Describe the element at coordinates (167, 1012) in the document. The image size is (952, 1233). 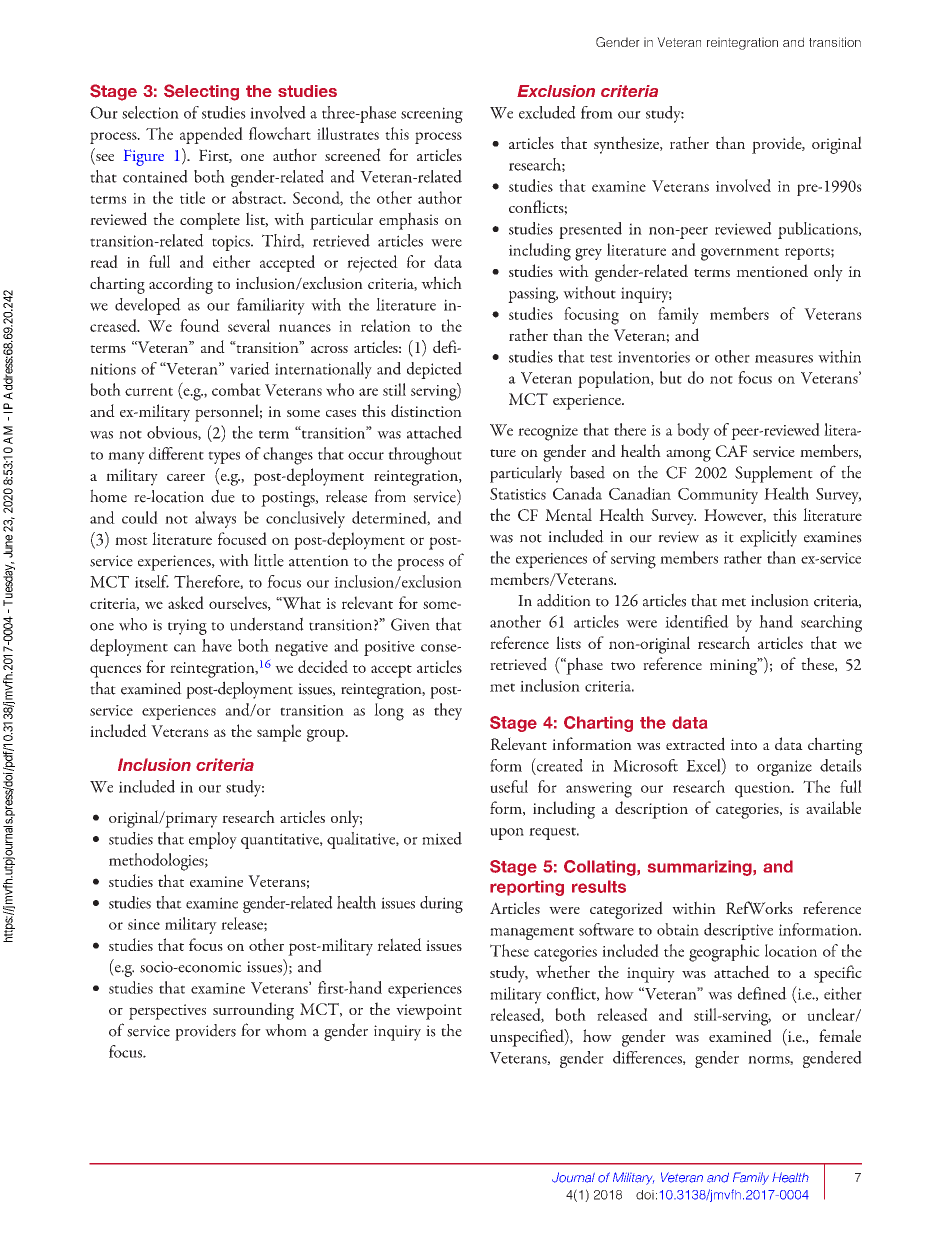
I see `perspectives` at that location.
